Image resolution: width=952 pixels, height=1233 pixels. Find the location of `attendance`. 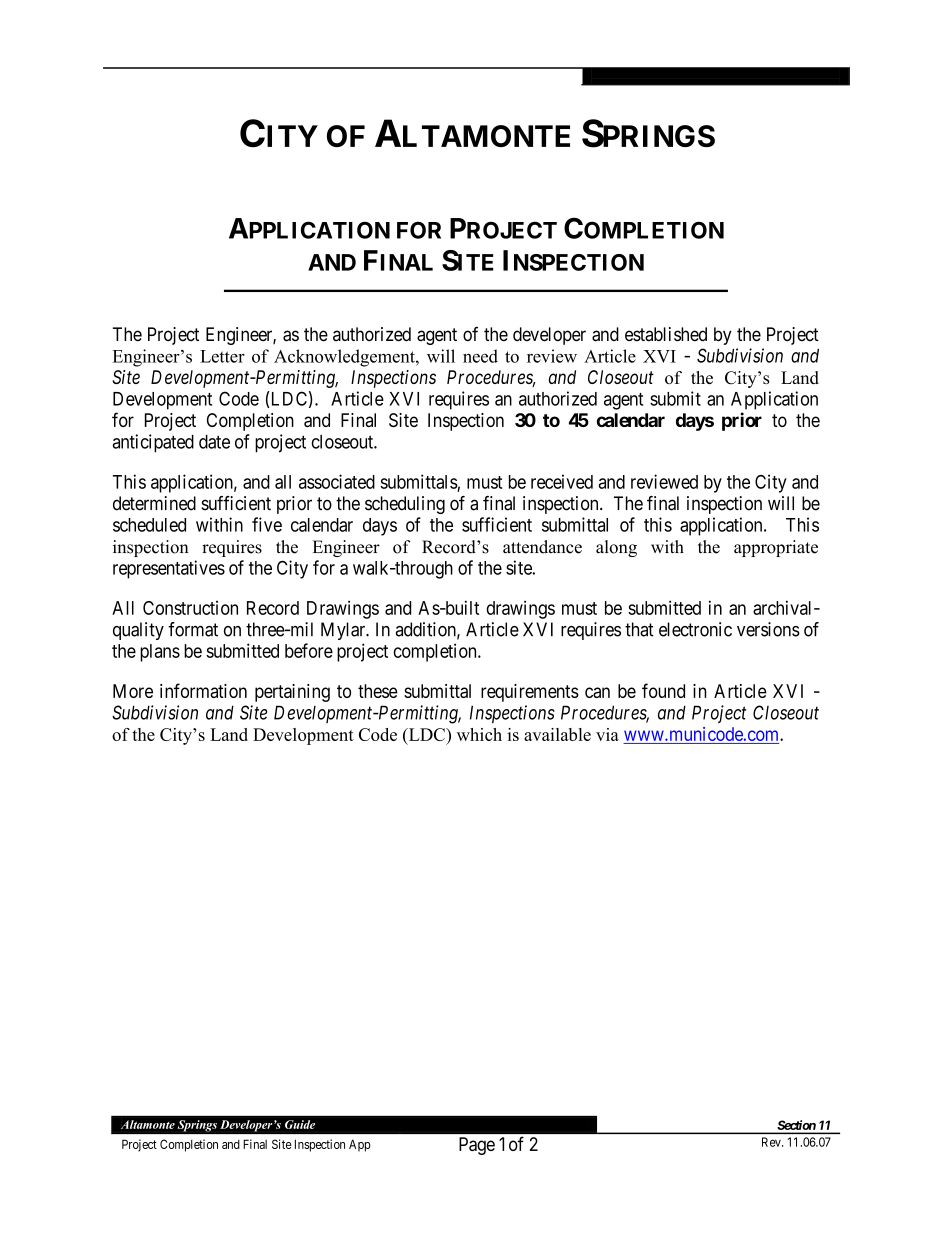

attendance is located at coordinates (542, 547).
